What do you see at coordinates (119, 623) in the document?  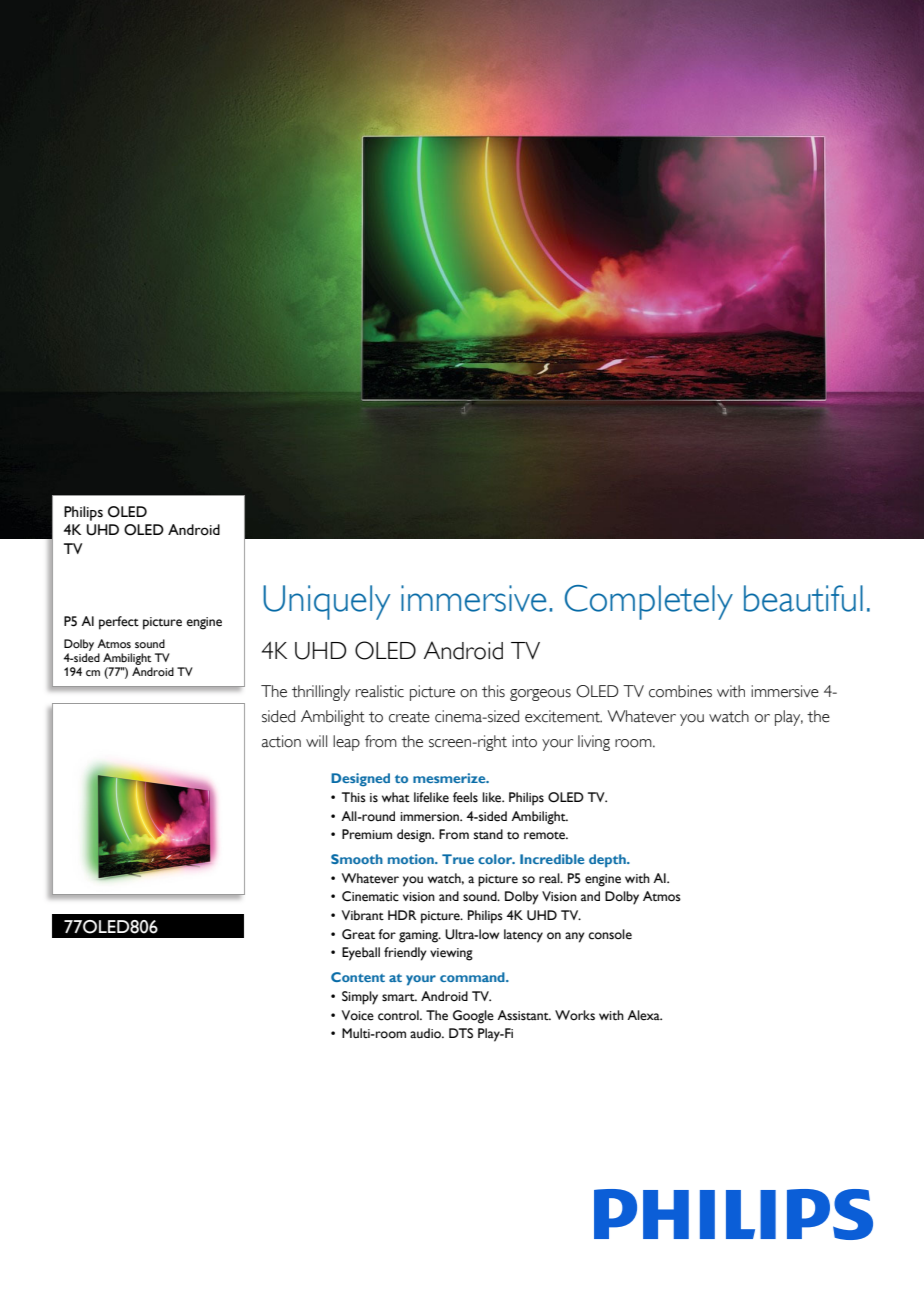 I see `perfect` at bounding box center [119, 623].
